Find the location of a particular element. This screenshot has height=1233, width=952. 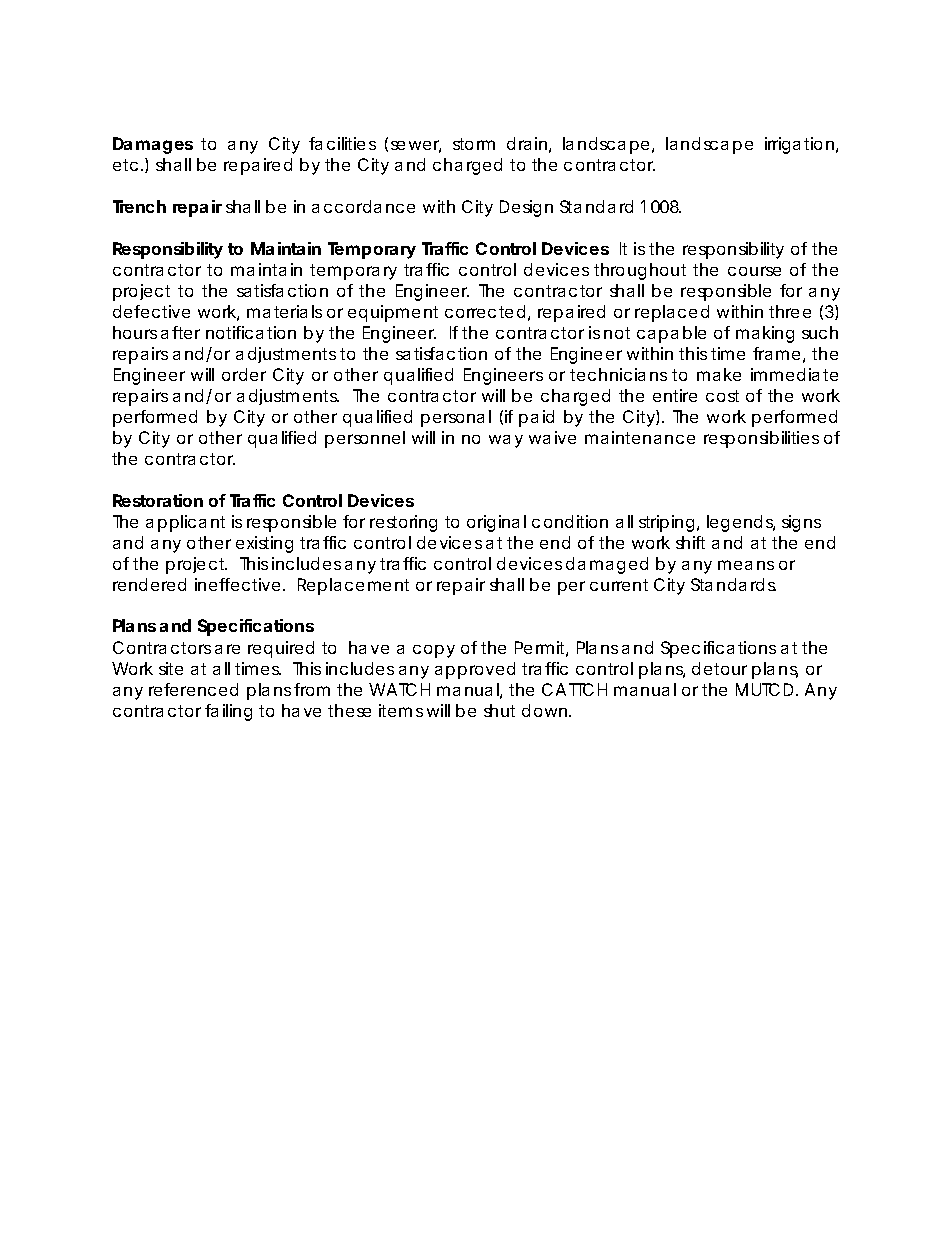

storm is located at coordinates (474, 144).
